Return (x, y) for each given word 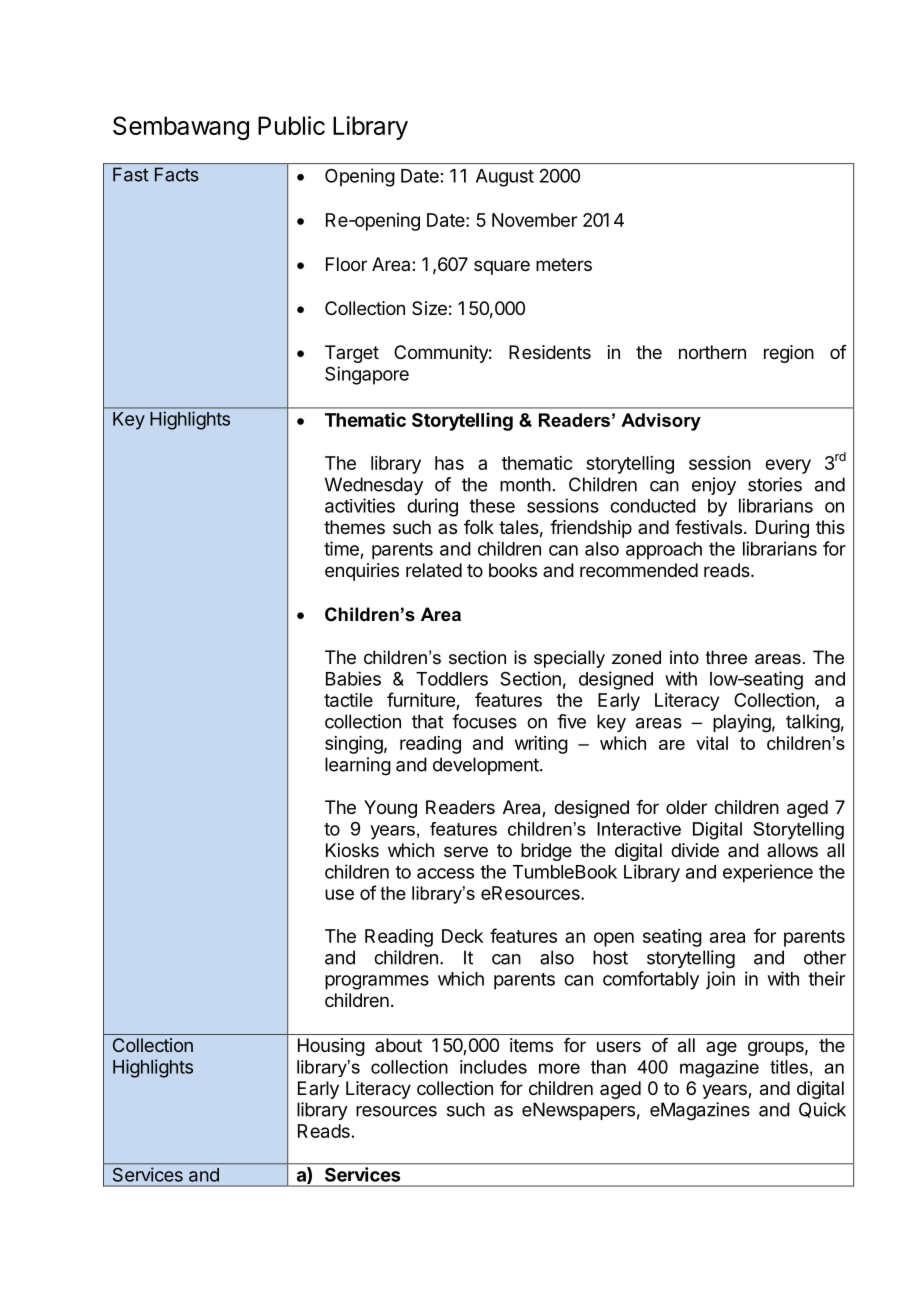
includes (493, 1067)
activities (360, 505)
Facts (177, 174)
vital (712, 743)
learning (358, 766)
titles (789, 1067)
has (449, 463)
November (534, 220)
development (487, 766)
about (398, 1045)
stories (775, 484)
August (505, 178)
